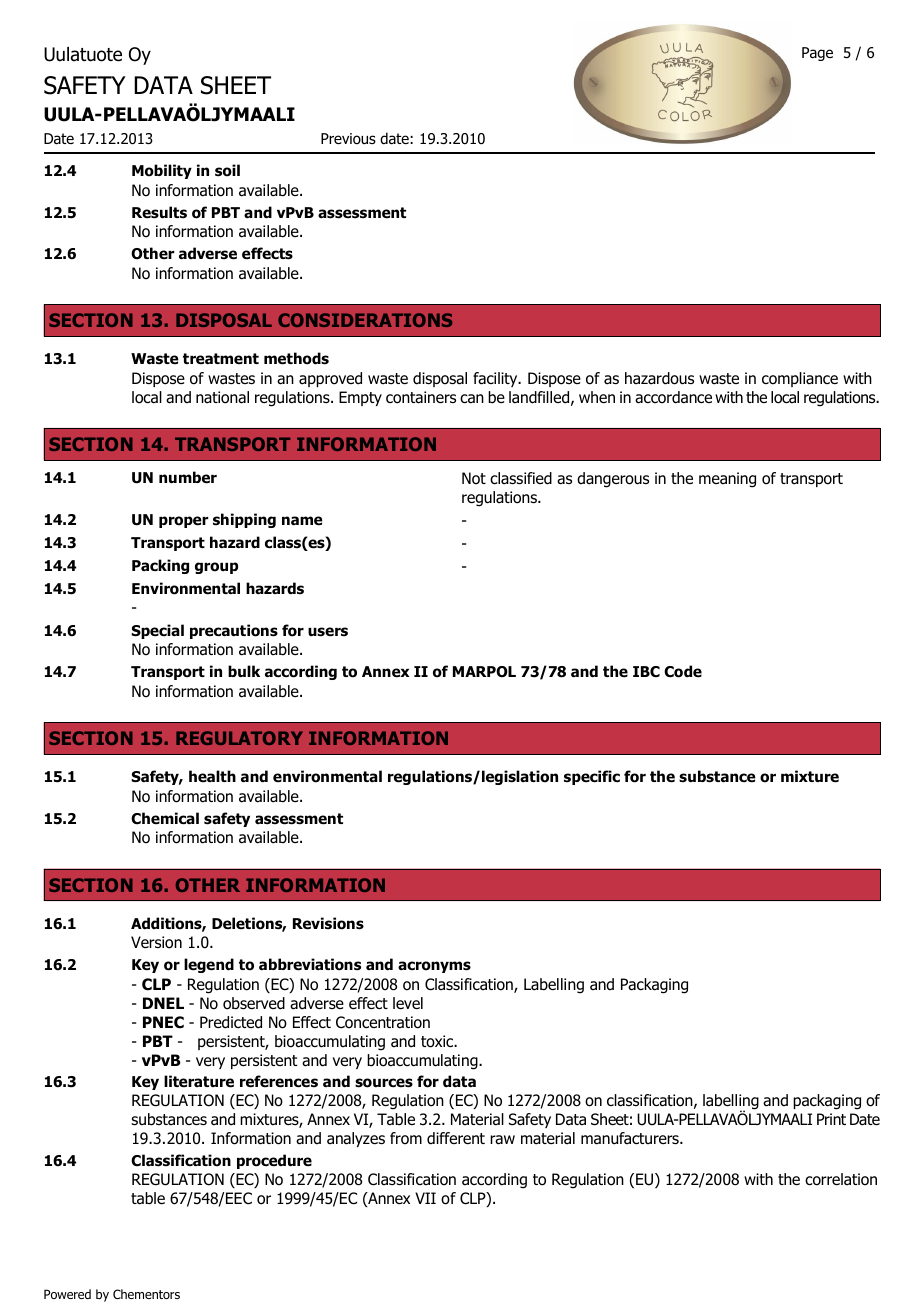  Describe the element at coordinates (67, 1294) in the page. I see `Powered` at that location.
